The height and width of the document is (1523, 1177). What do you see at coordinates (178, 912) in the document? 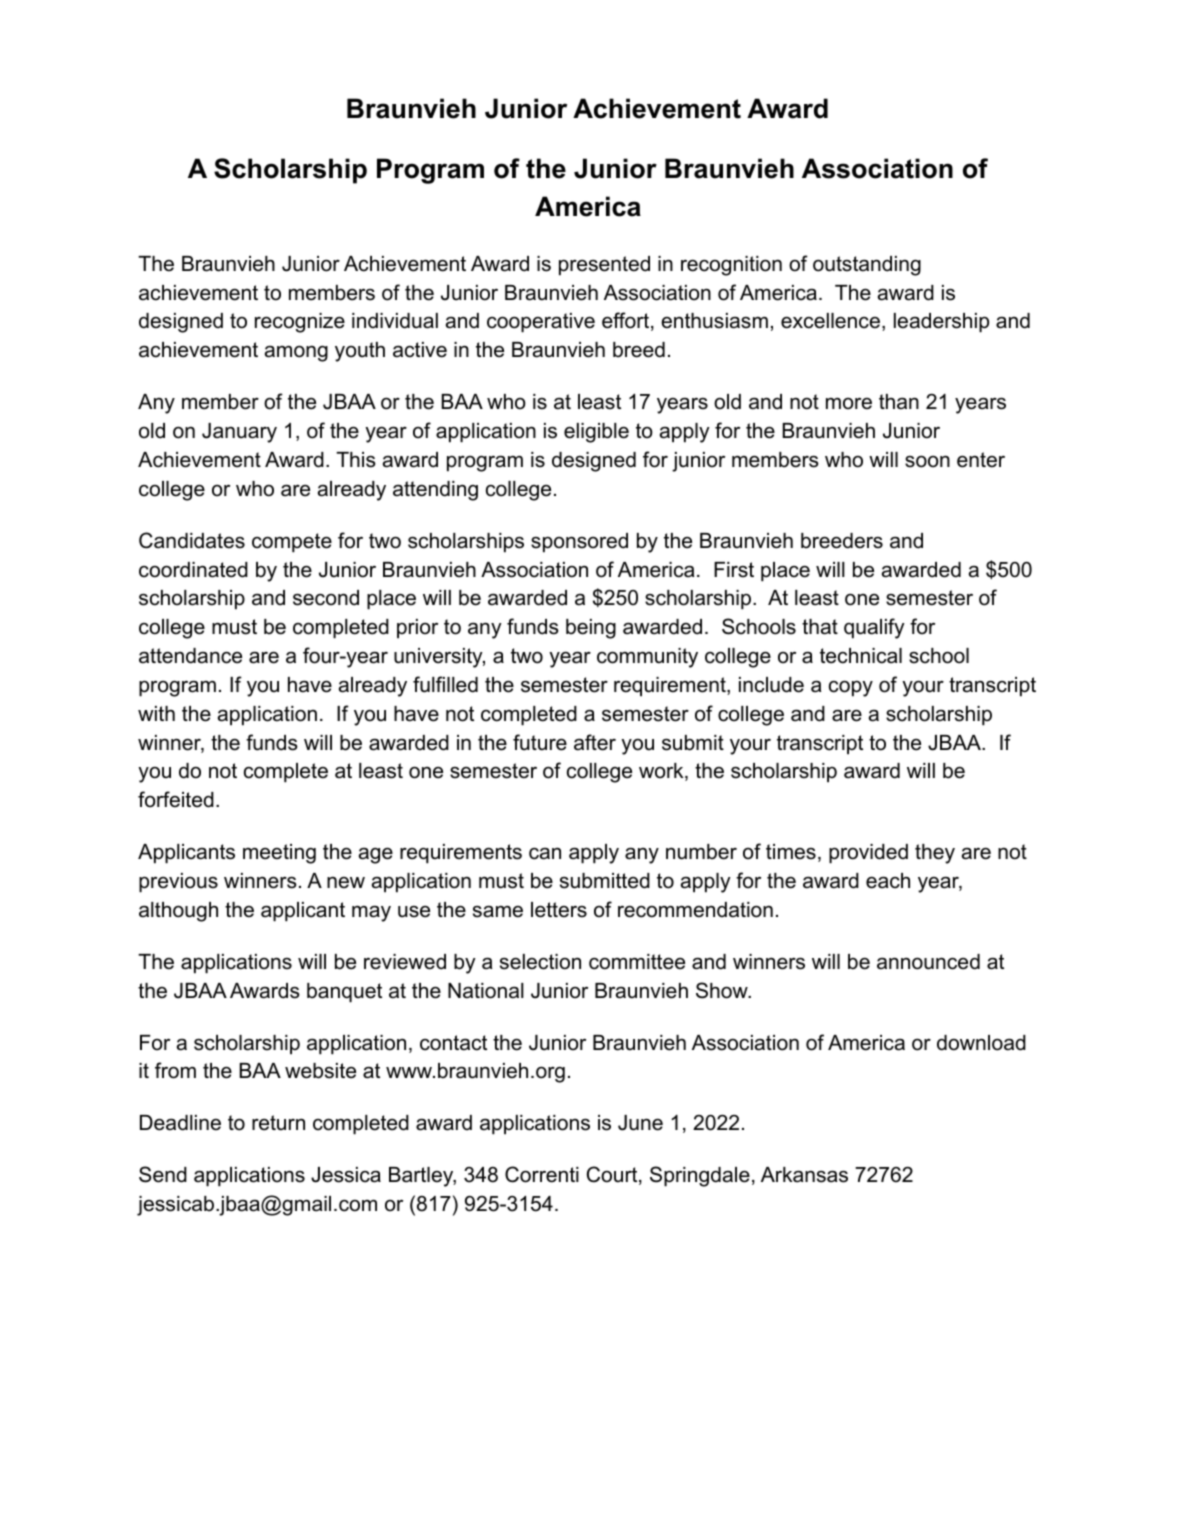
I see `although` at bounding box center [178, 912].
